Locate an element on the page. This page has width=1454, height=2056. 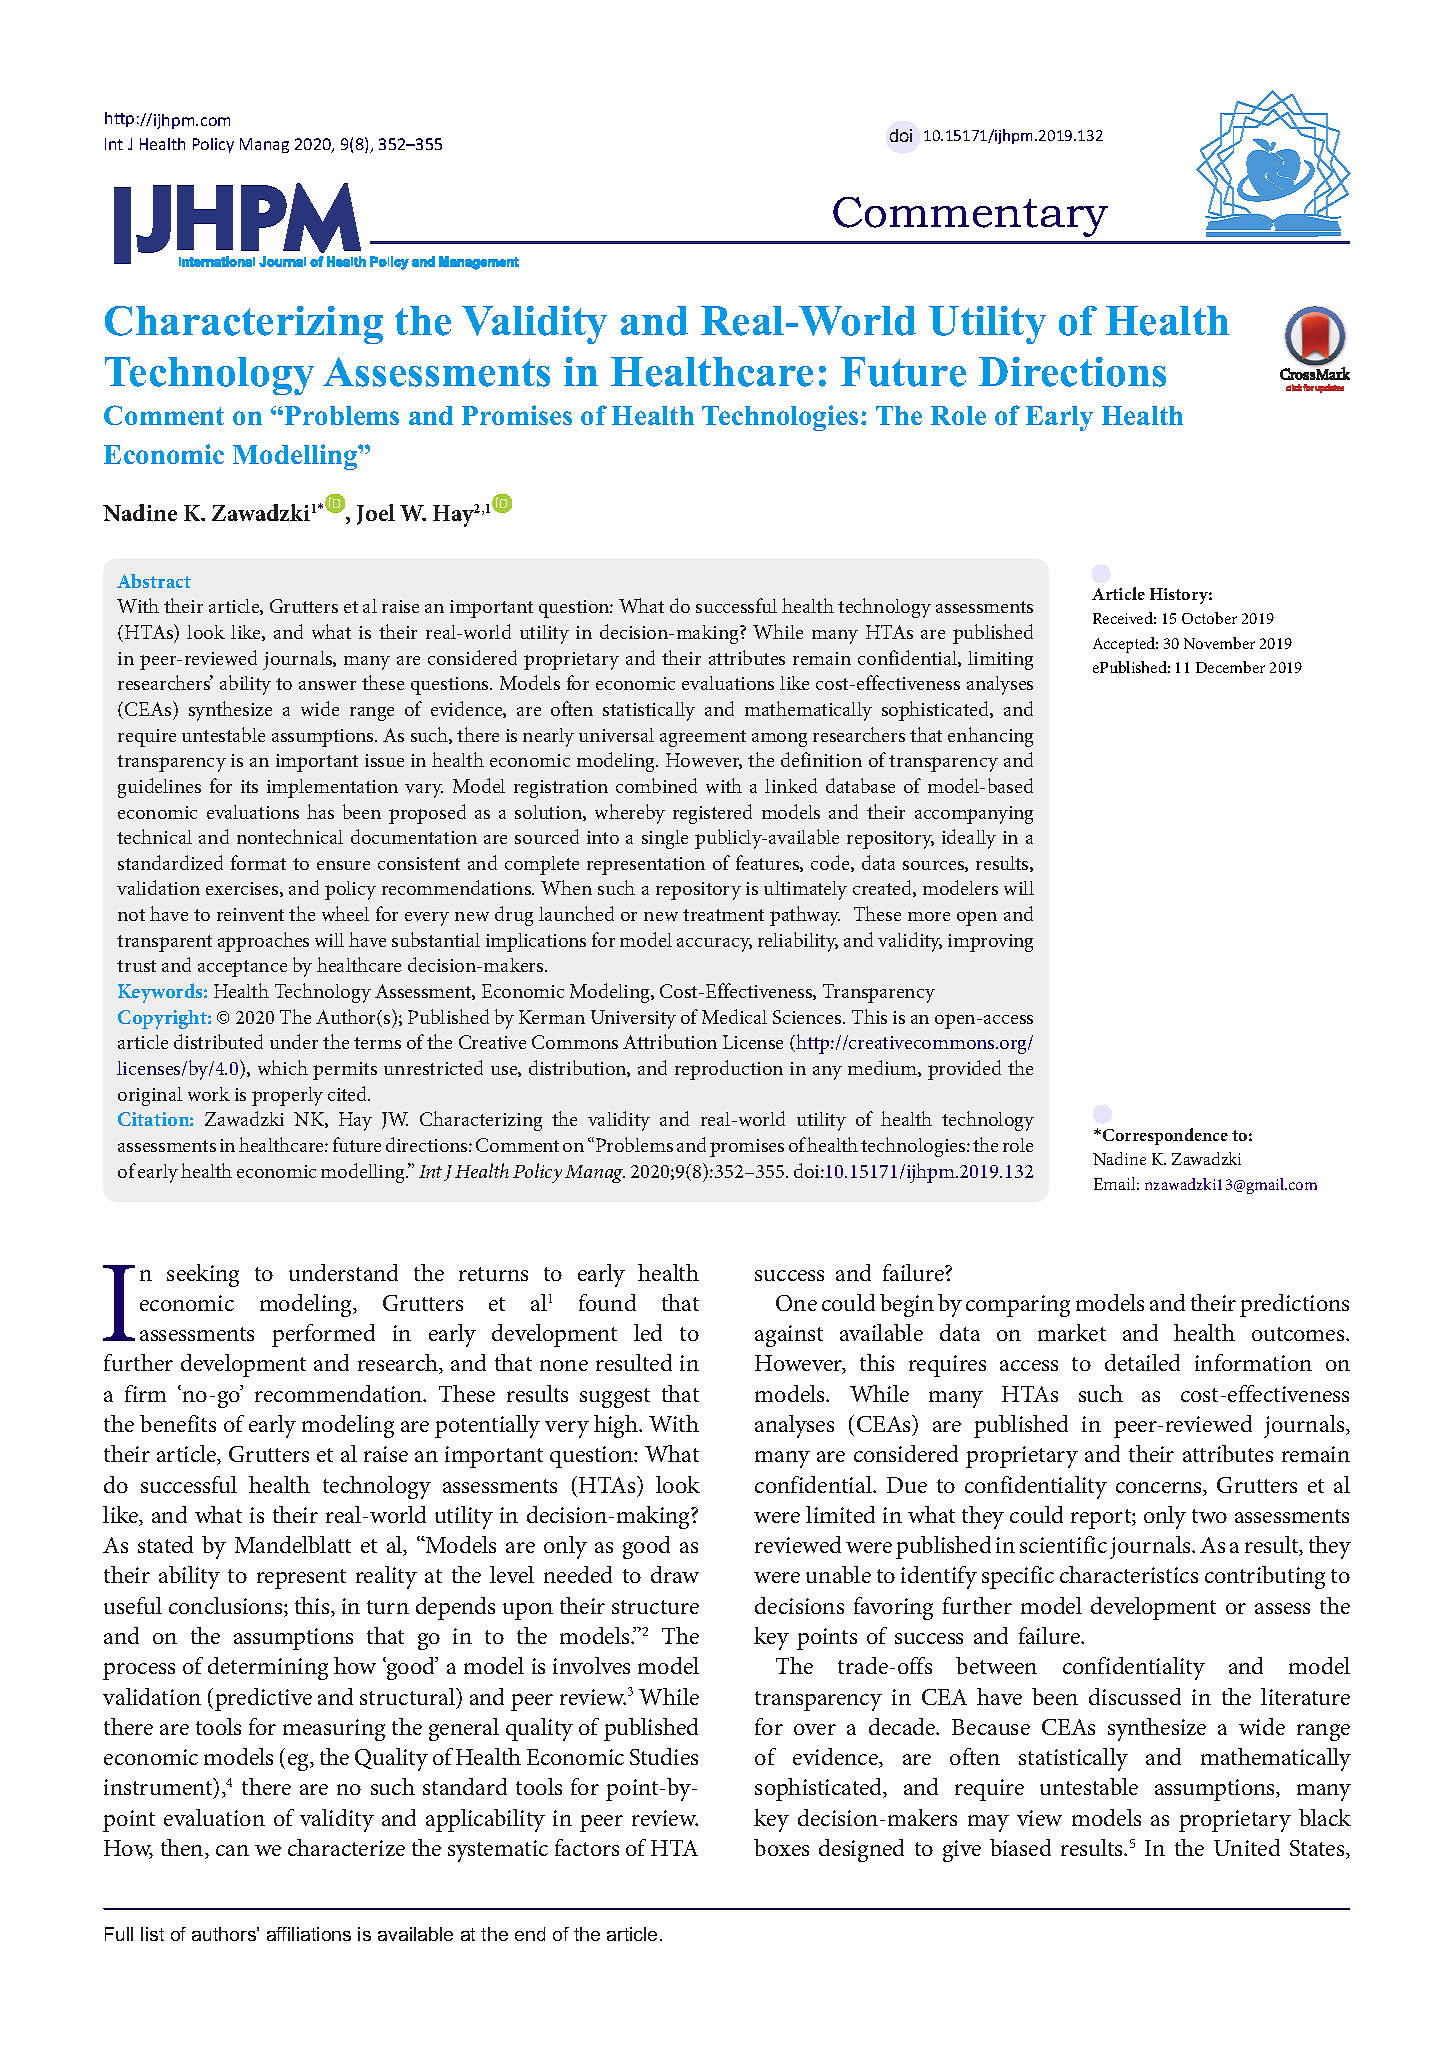
reinvent is located at coordinates (250, 914).
